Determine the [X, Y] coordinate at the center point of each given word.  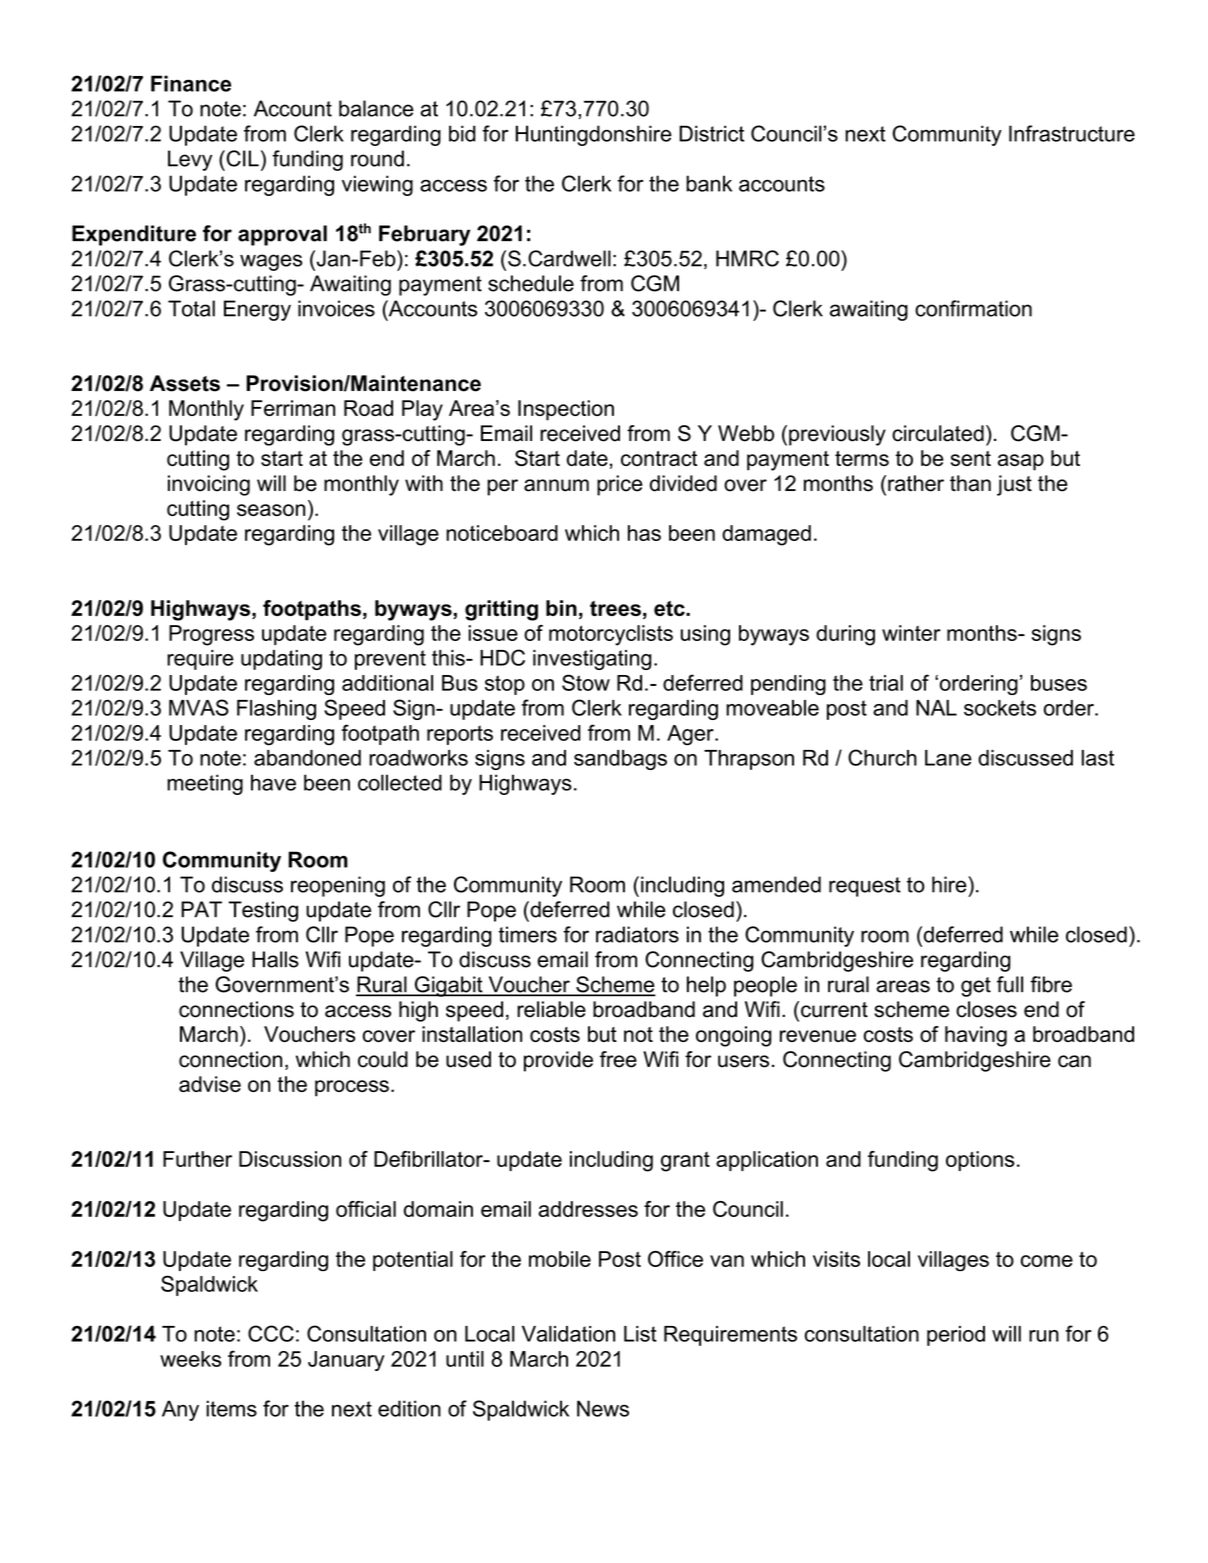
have [273, 782]
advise [210, 1084]
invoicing [209, 485]
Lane [948, 758]
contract [659, 458]
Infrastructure [1072, 133]
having [976, 1036]
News [603, 1408]
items [231, 1408]
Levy [190, 160]
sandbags [620, 760]
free [618, 1059]
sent [971, 458]
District [711, 133]
